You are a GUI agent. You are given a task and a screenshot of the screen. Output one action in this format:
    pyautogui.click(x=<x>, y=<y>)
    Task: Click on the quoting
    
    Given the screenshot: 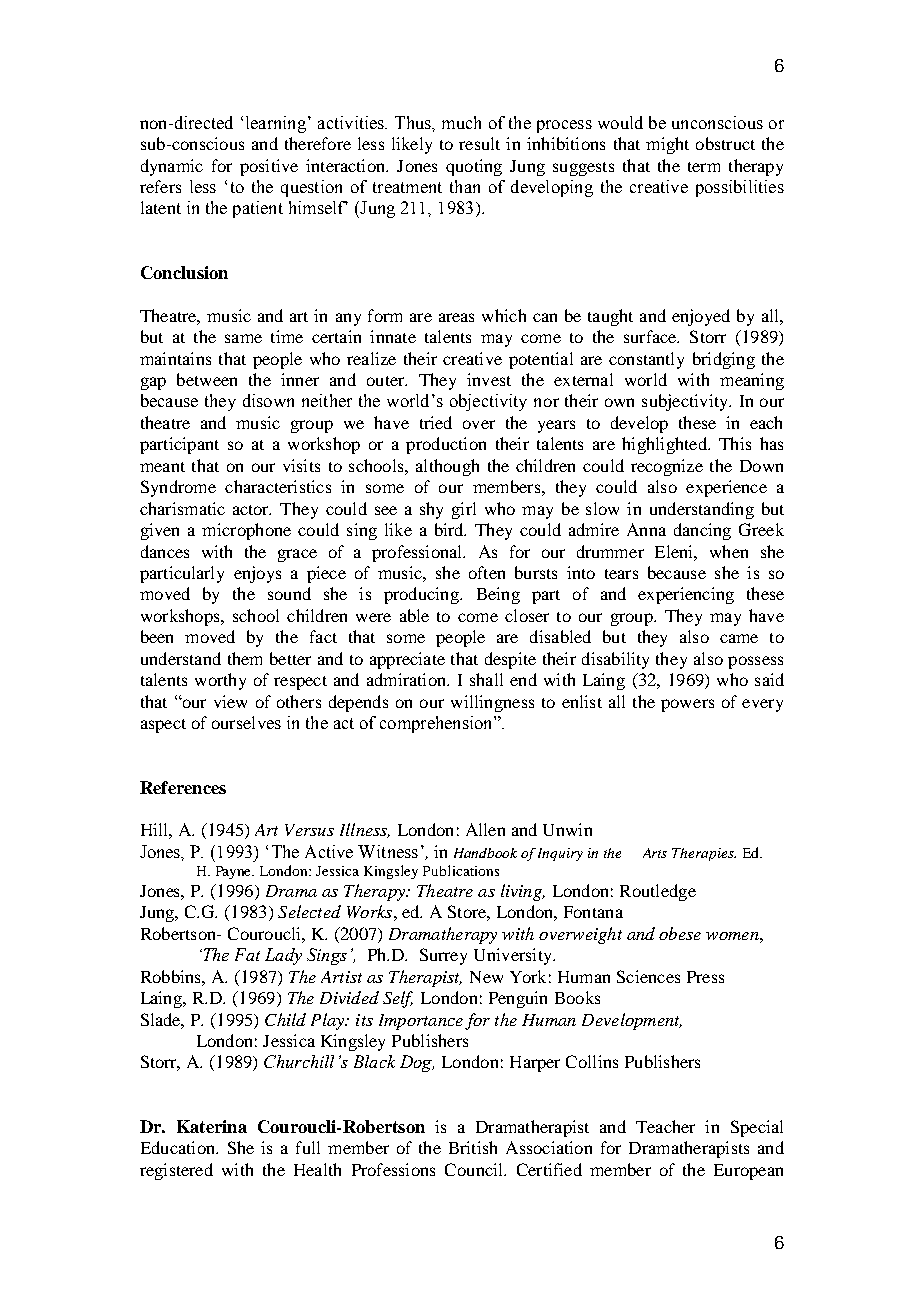 What is the action you would take?
    pyautogui.click(x=474, y=167)
